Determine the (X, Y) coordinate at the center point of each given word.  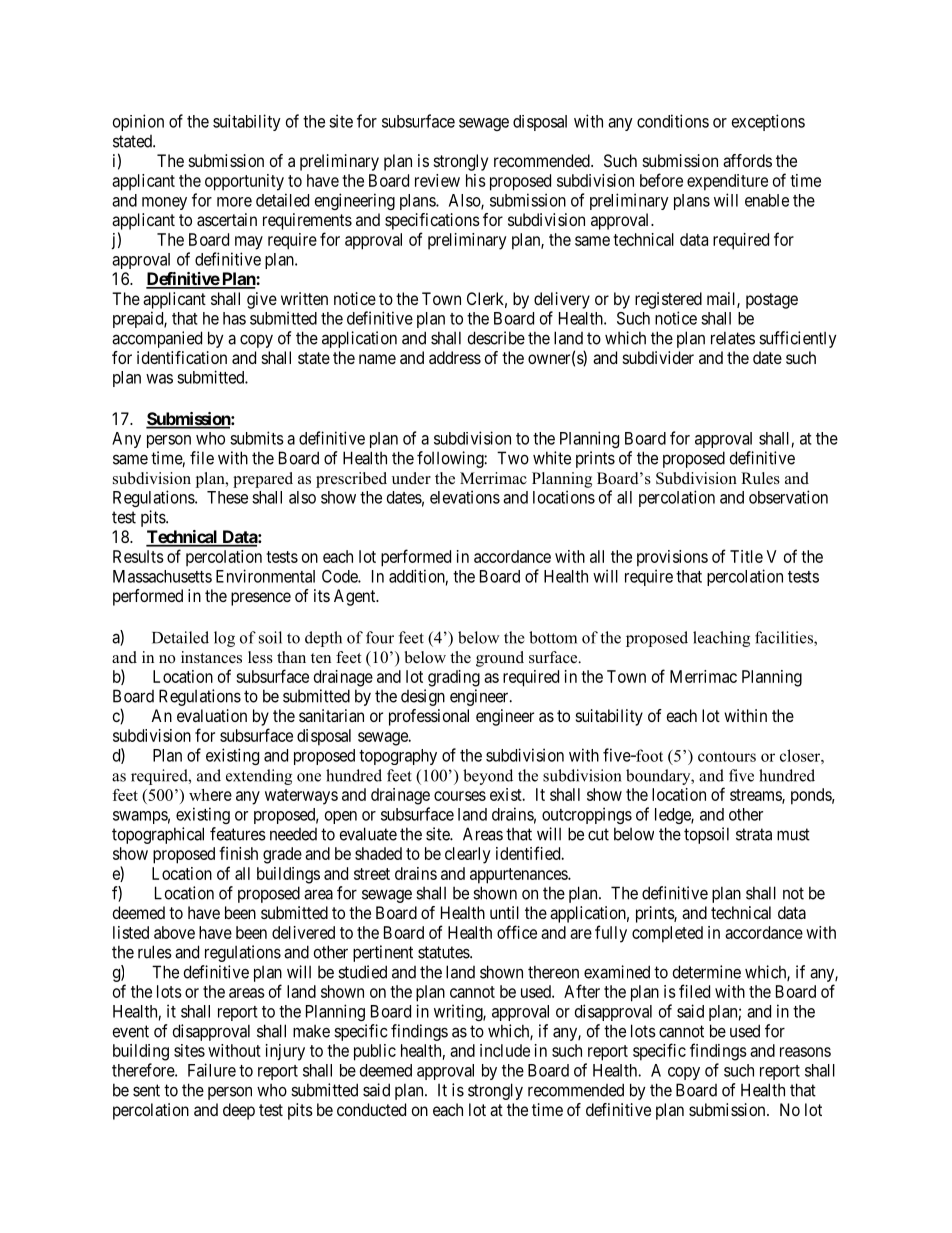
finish (238, 853)
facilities (785, 638)
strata (754, 834)
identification (182, 357)
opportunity (244, 182)
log (224, 639)
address (455, 357)
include (505, 1050)
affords (747, 160)
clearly (468, 855)
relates (733, 338)
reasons (805, 1052)
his (476, 180)
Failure (212, 1070)
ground (500, 659)
